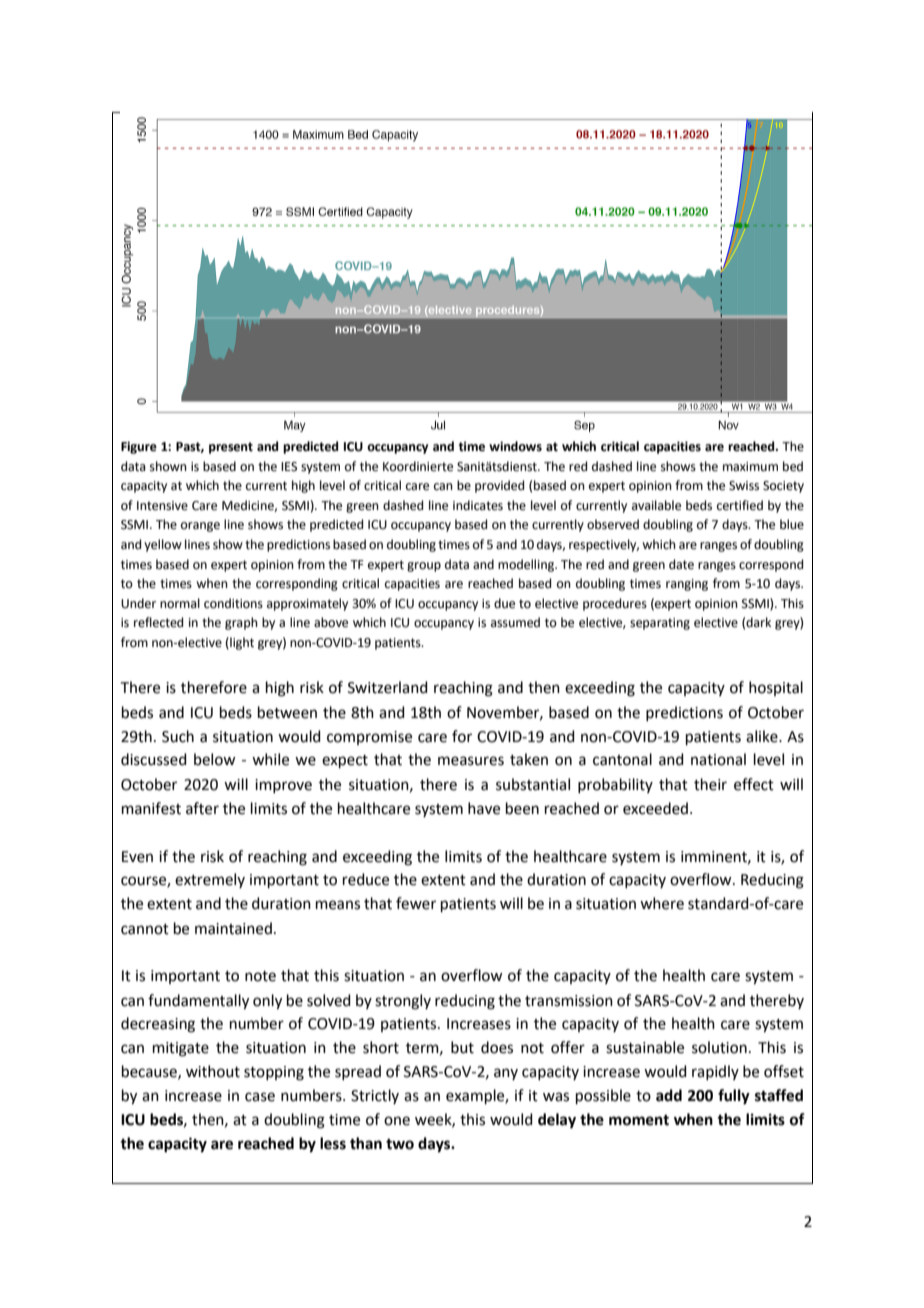  Describe the element at coordinates (750, 467) in the page. I see `maximum` at that location.
